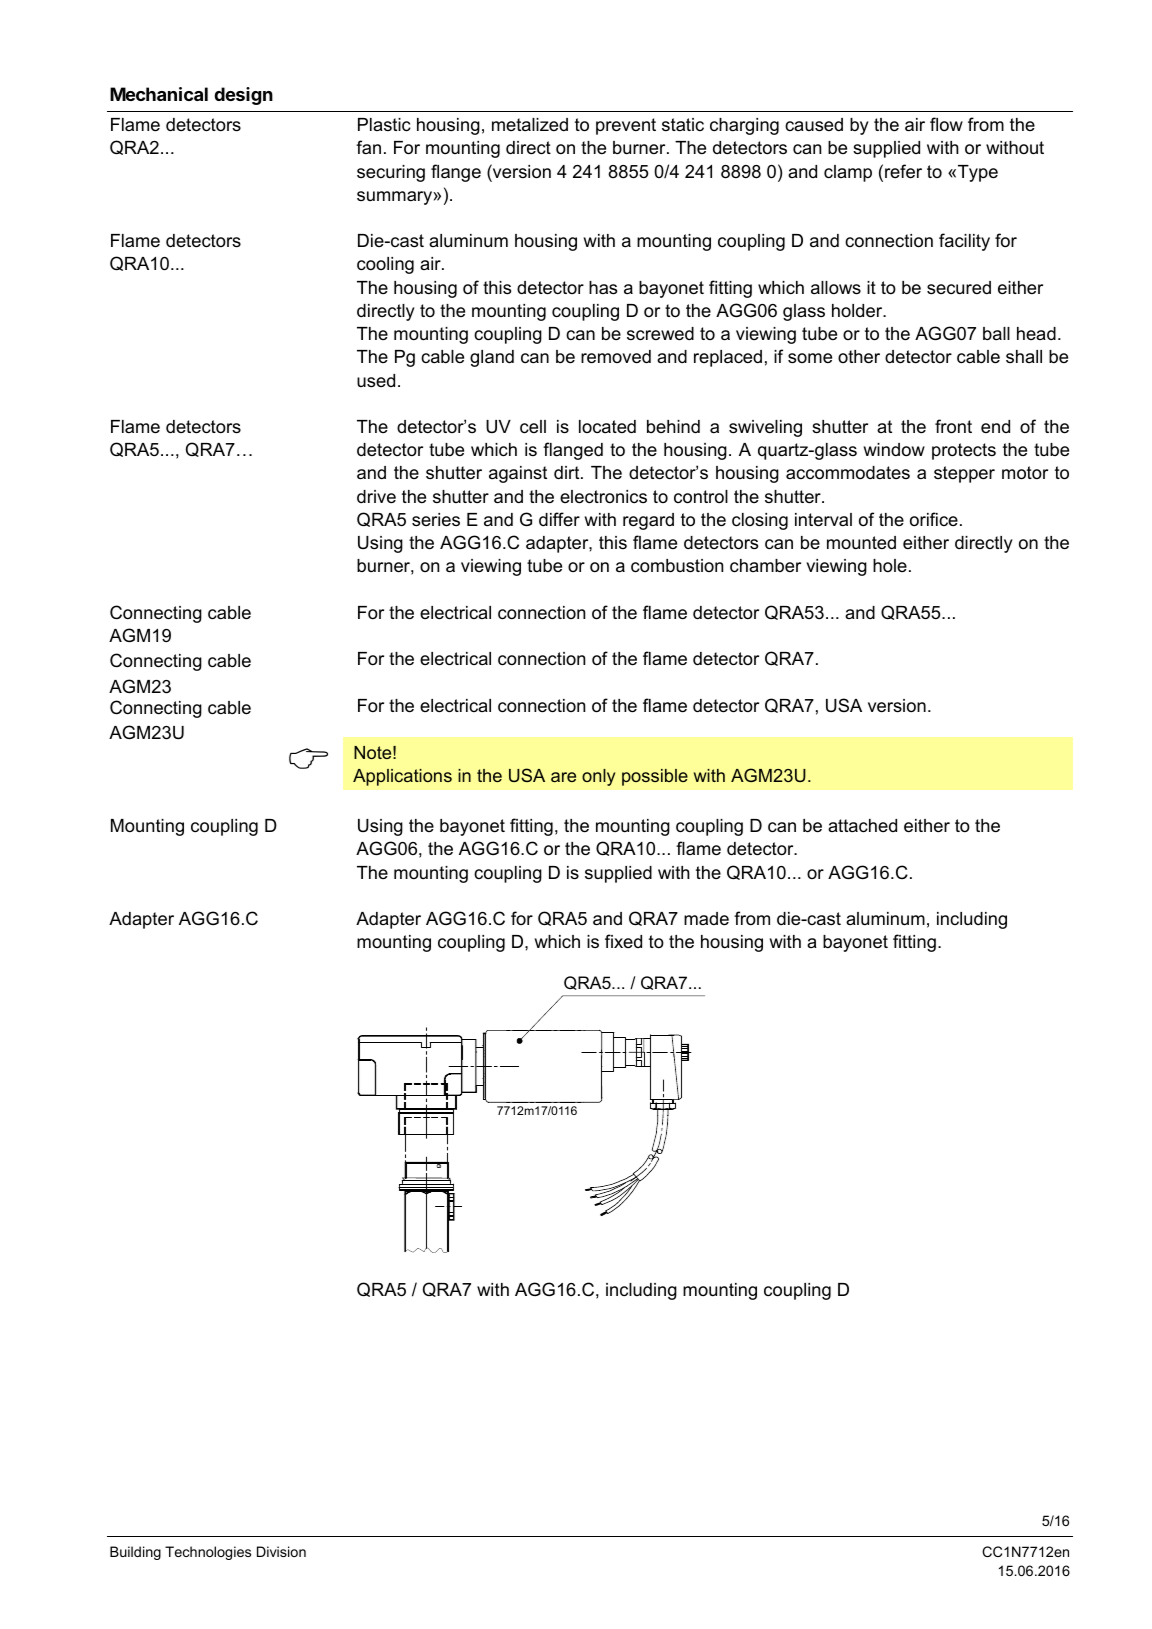 This screenshot has height=1629, width=1152. Describe the element at coordinates (243, 96) in the screenshot. I see `design` at that location.
